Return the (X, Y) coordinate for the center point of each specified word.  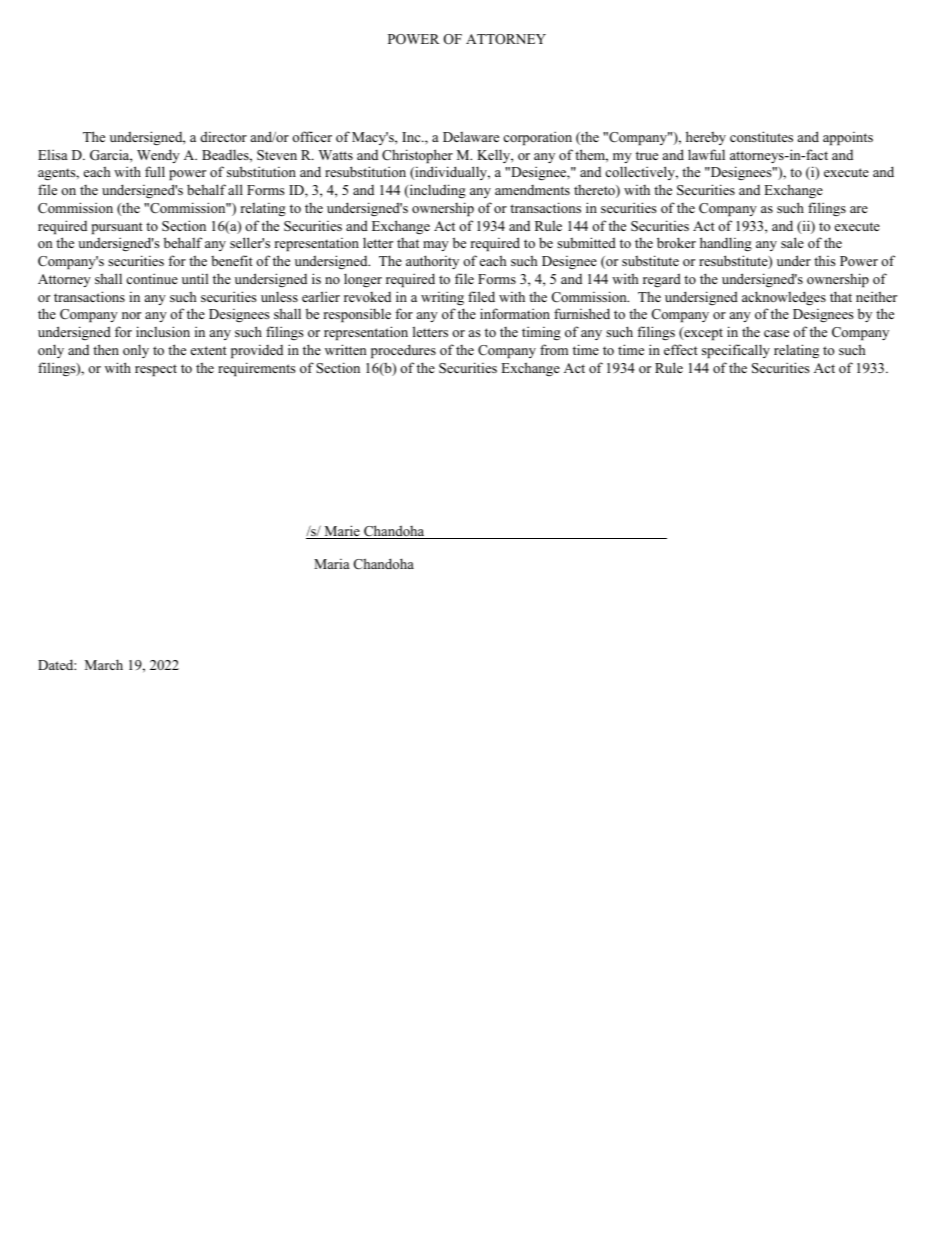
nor (131, 315)
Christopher (417, 156)
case (776, 333)
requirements (257, 369)
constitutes (761, 136)
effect (681, 349)
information (515, 313)
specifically (736, 351)
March (104, 664)
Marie (342, 532)
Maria (332, 564)
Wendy (158, 156)
